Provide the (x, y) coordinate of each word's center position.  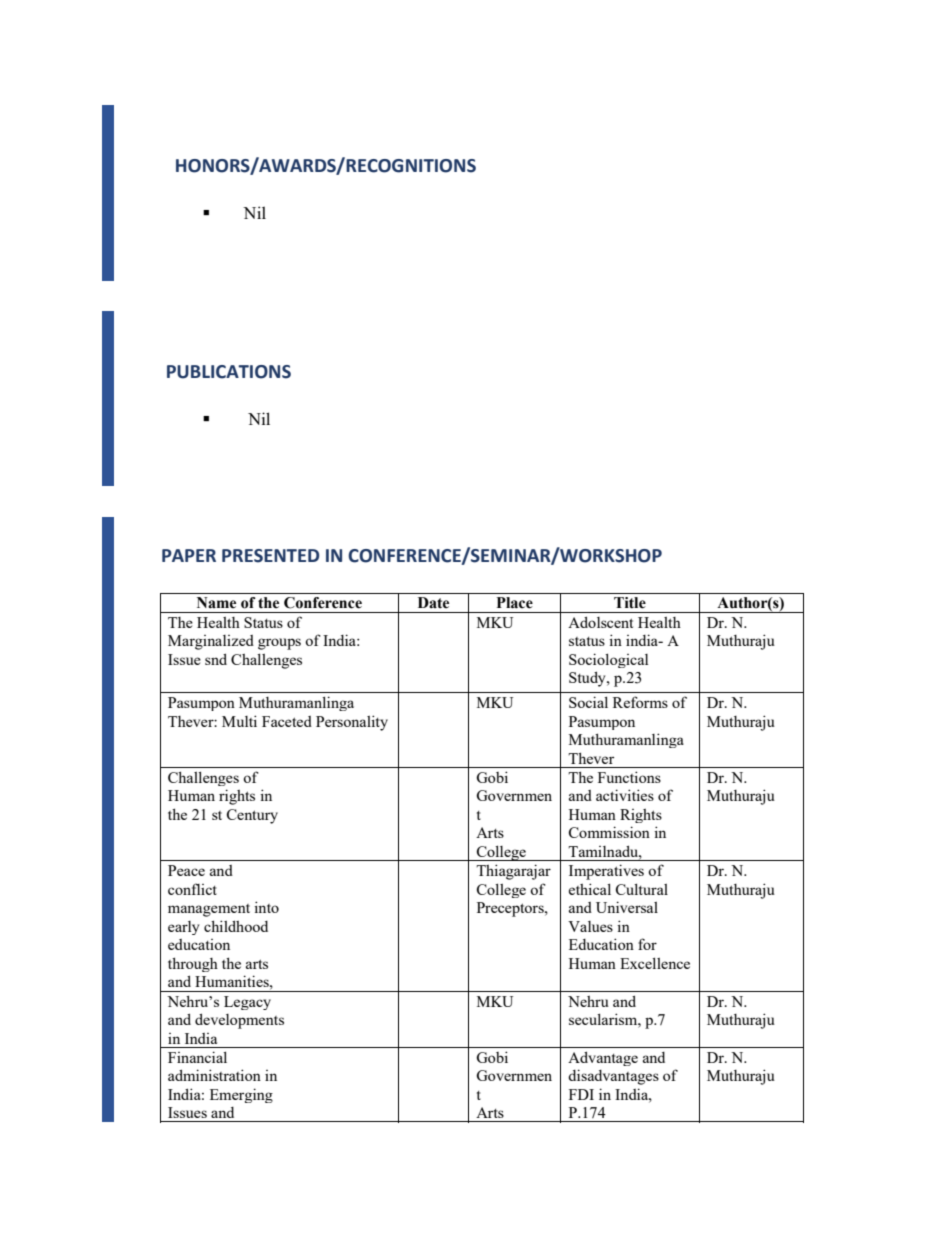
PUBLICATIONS (229, 372)
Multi (239, 721)
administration (214, 1075)
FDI (581, 1094)
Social (588, 702)
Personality (352, 723)
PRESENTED (270, 556)
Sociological (608, 660)
